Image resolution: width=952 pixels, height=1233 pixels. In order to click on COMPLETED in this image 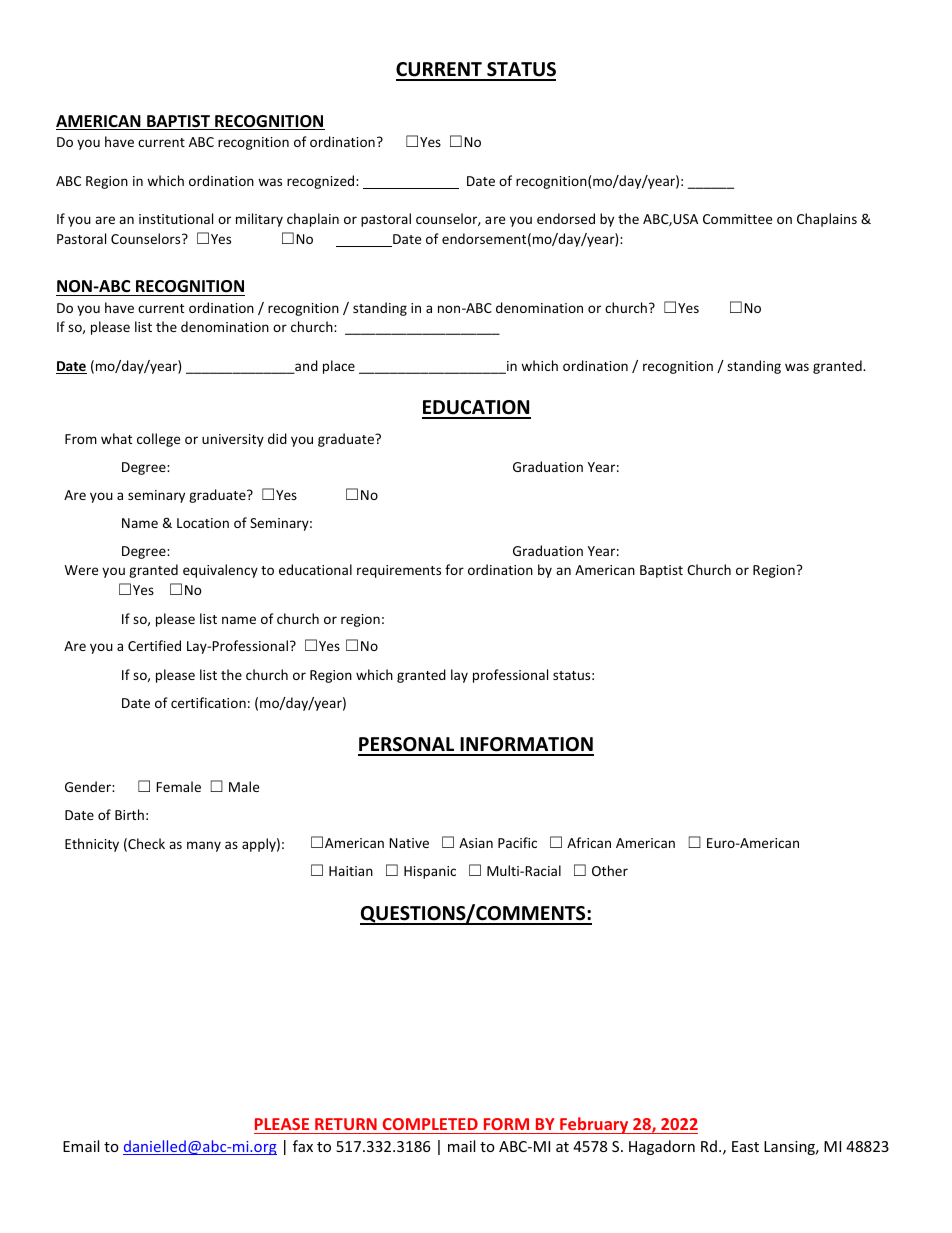, I will do `click(430, 1124)`.
